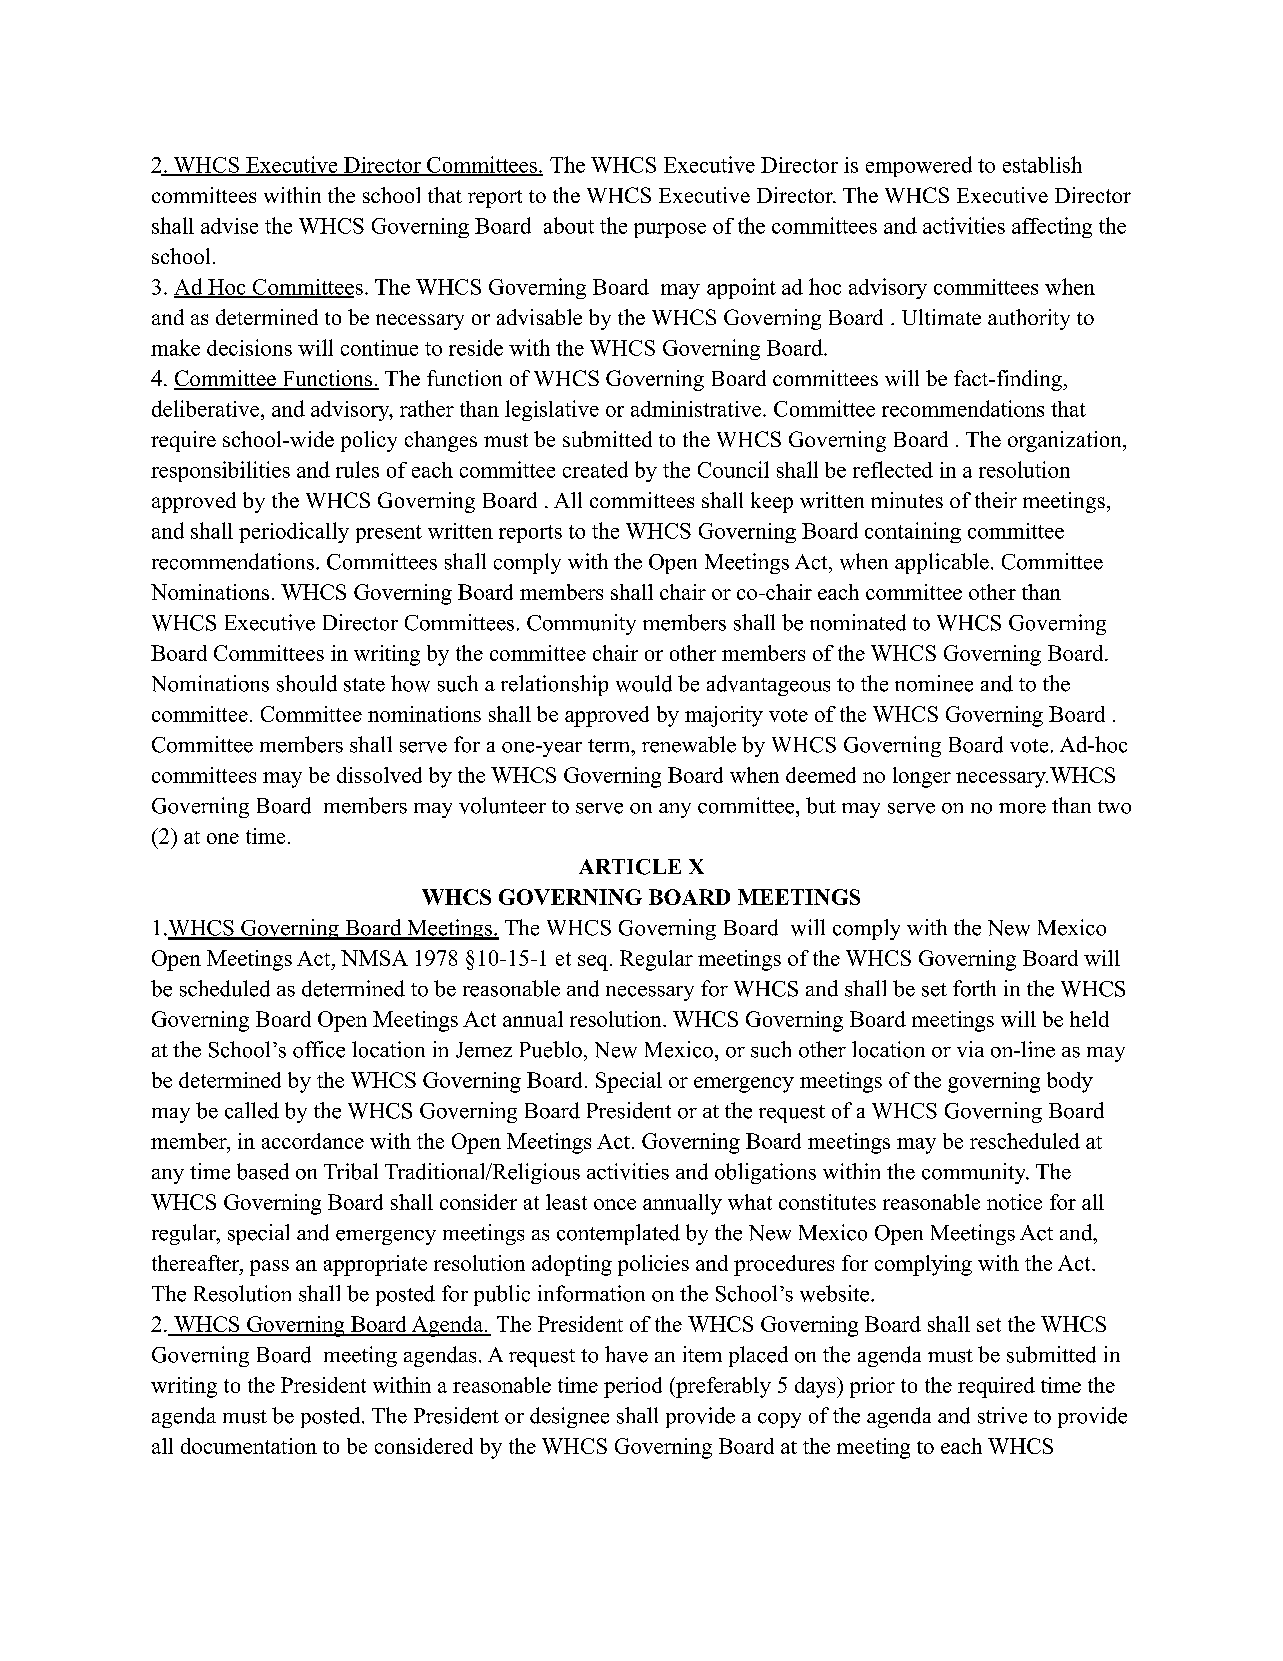 The image size is (1283, 1661). Describe the element at coordinates (249, 1446) in the screenshot. I see `documentation` at that location.
